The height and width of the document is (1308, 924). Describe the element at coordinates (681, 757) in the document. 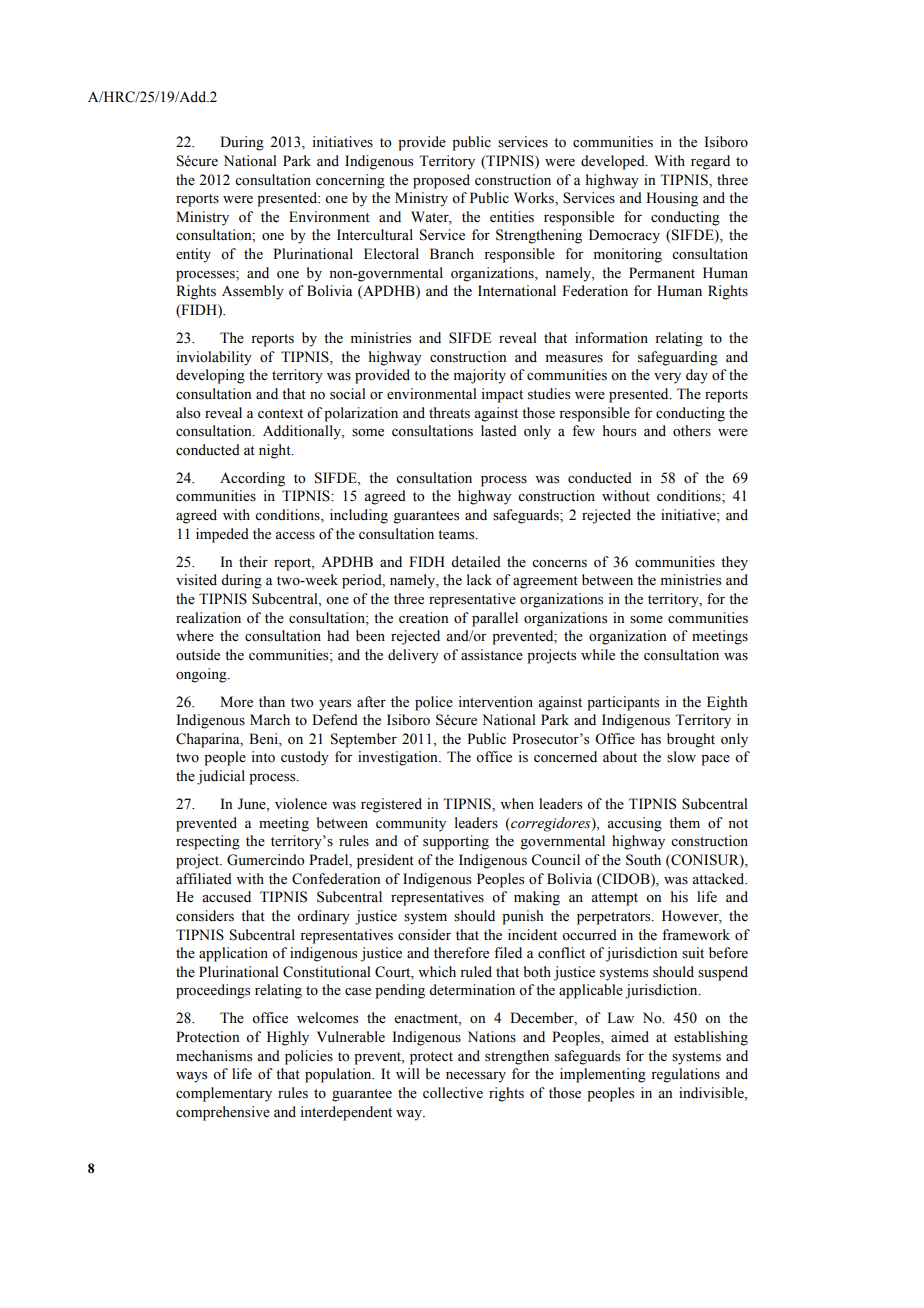

I see `slow` at that location.
